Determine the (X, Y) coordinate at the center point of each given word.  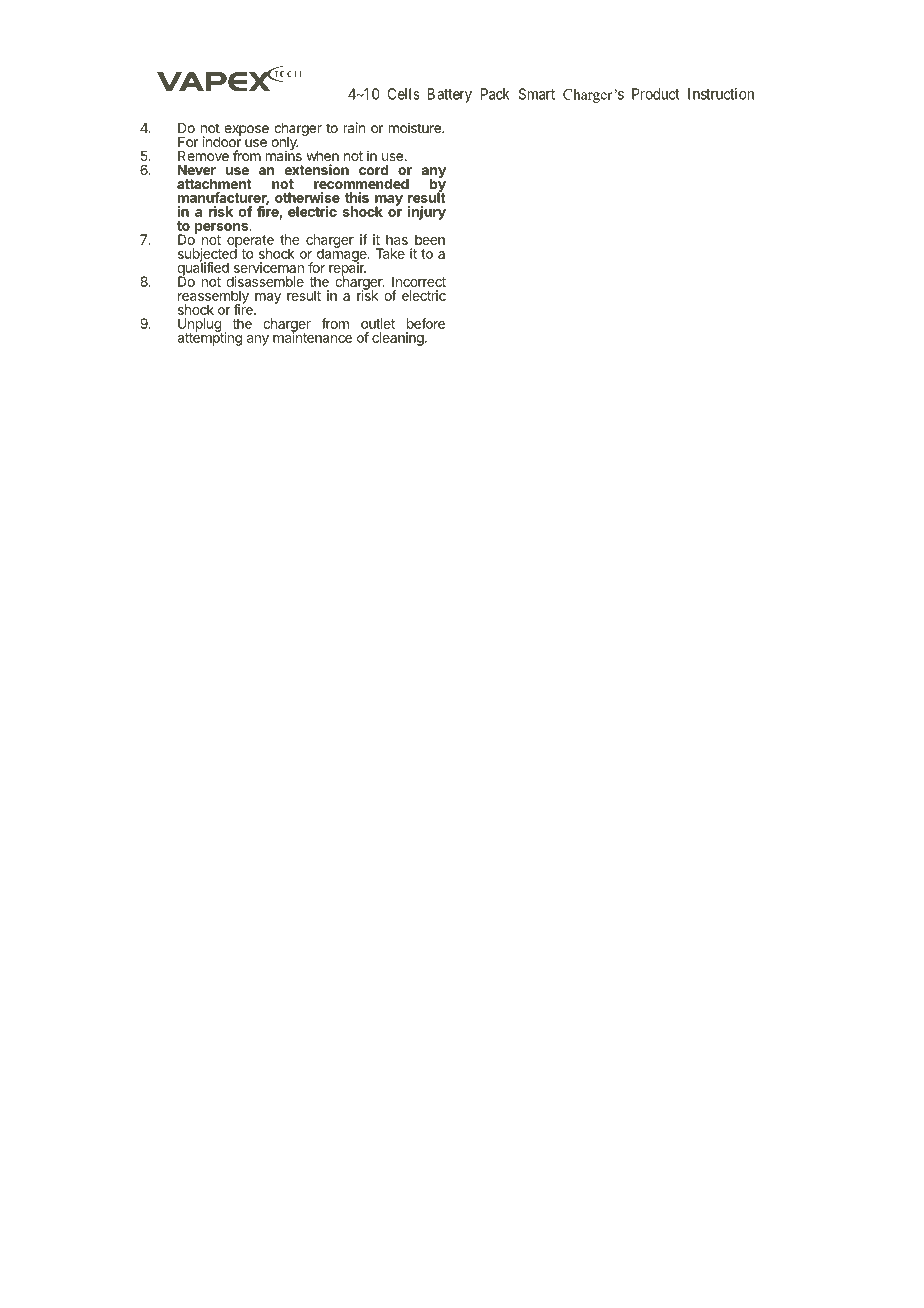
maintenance (312, 336)
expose (246, 130)
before (426, 323)
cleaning (398, 339)
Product (656, 94)
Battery (449, 95)
